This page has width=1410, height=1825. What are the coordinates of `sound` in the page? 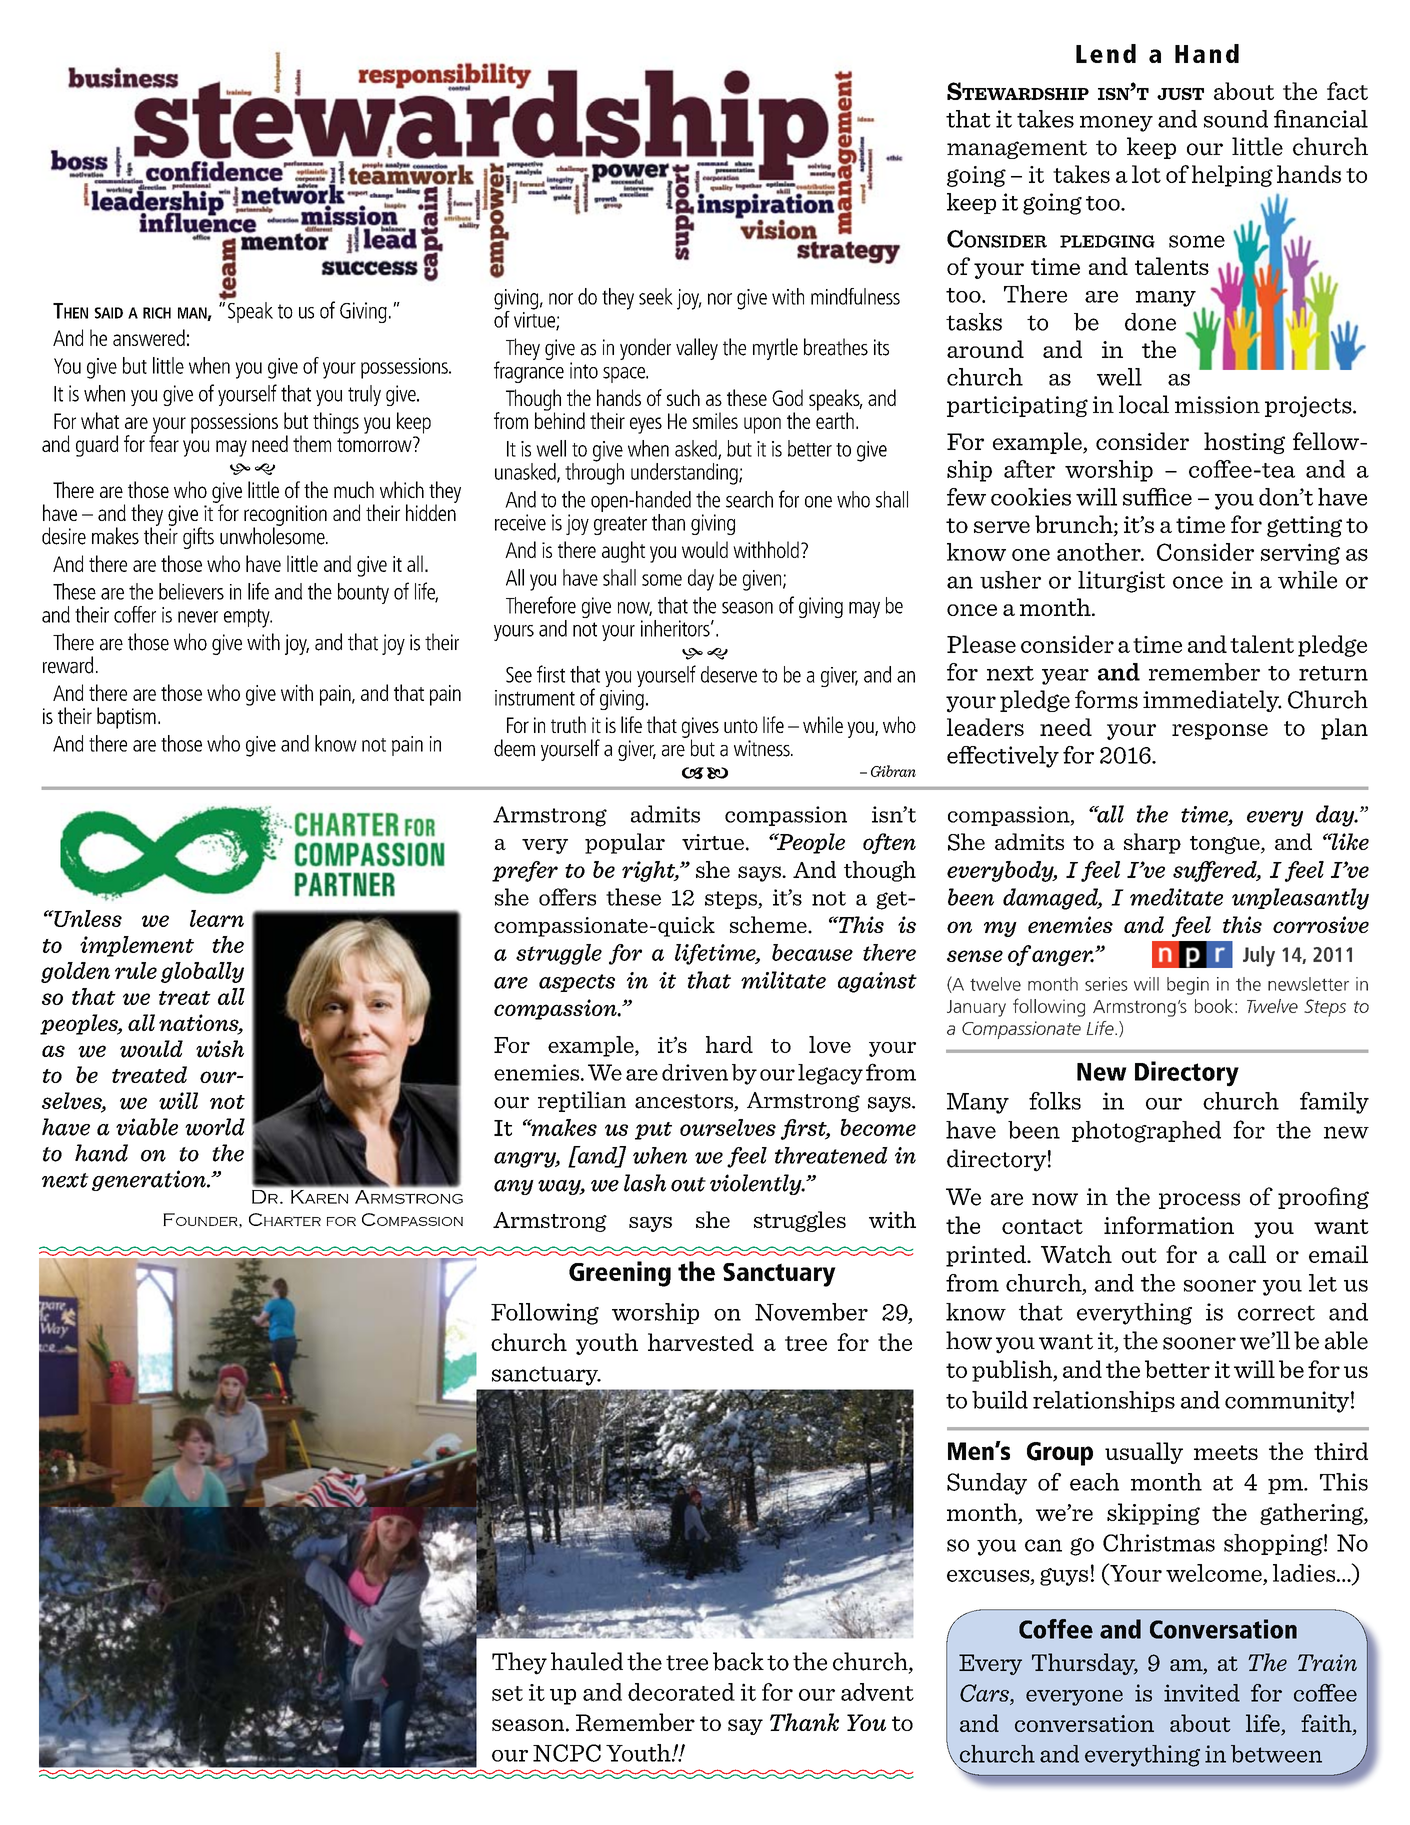 It's located at (1236, 119).
